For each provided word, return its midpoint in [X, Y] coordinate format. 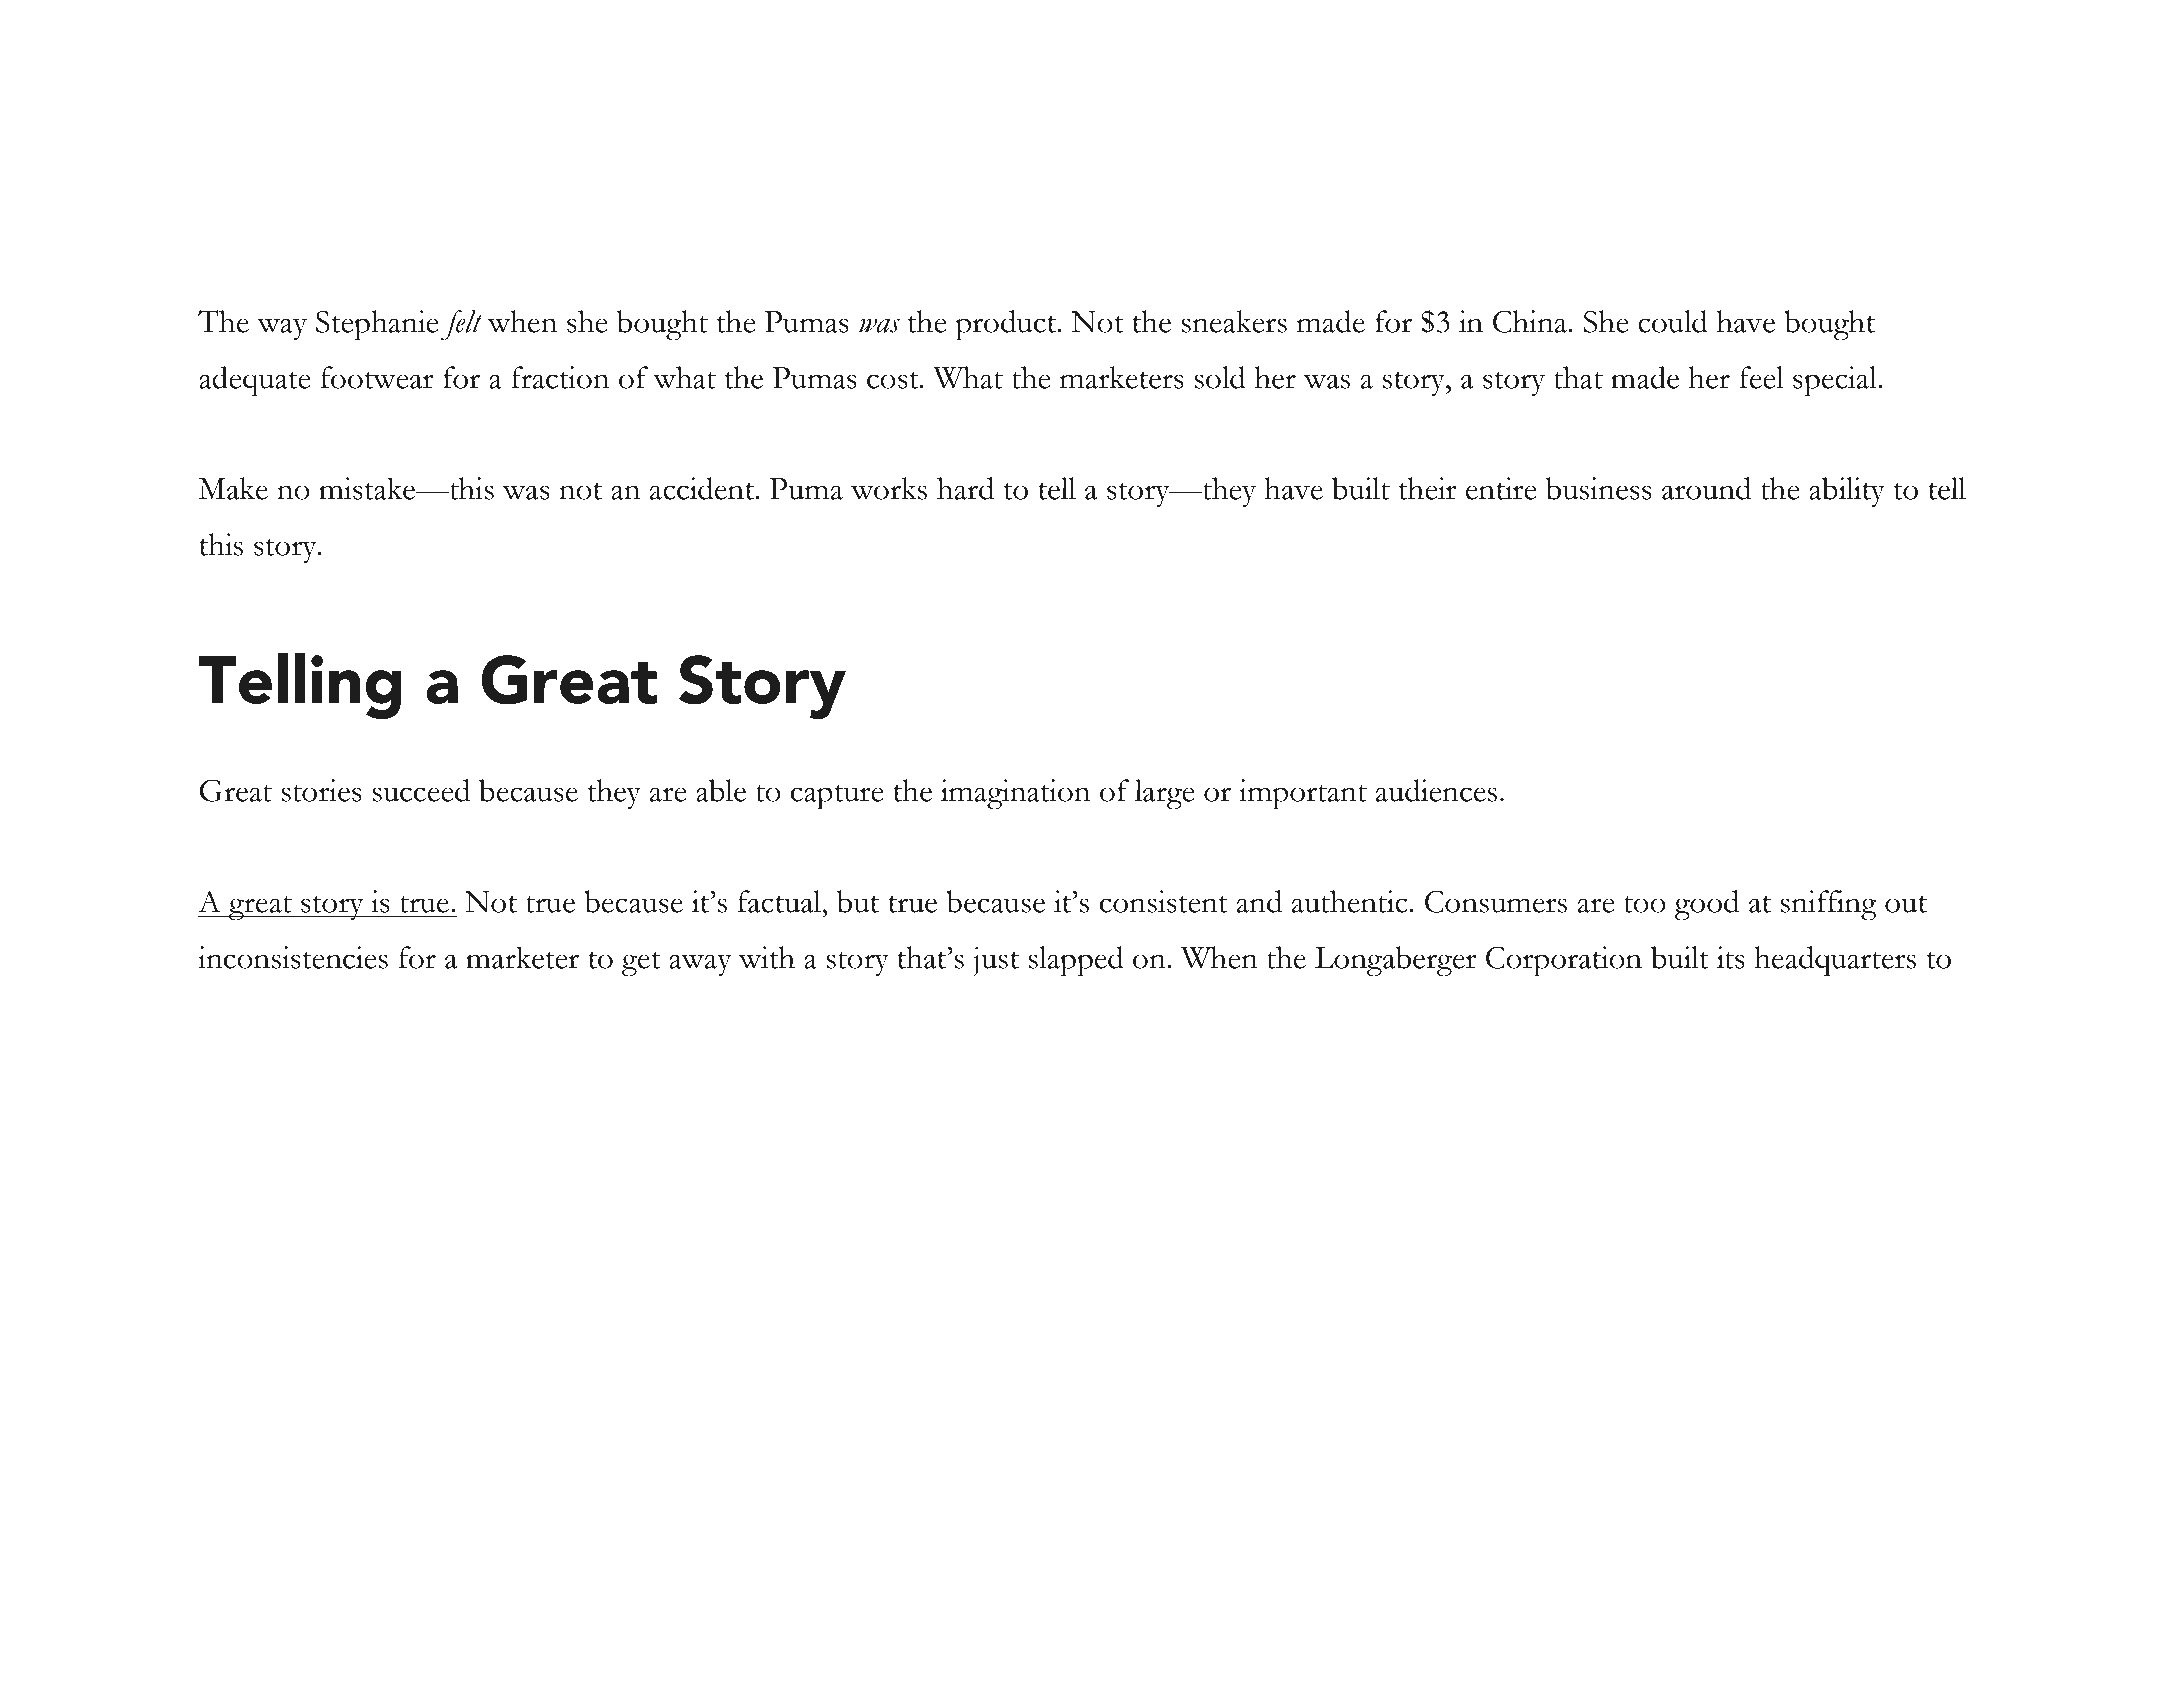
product [1007, 325]
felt [462, 325]
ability [1847, 492]
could [1673, 321]
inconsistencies [293, 957]
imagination [1015, 794]
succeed [421, 790]
